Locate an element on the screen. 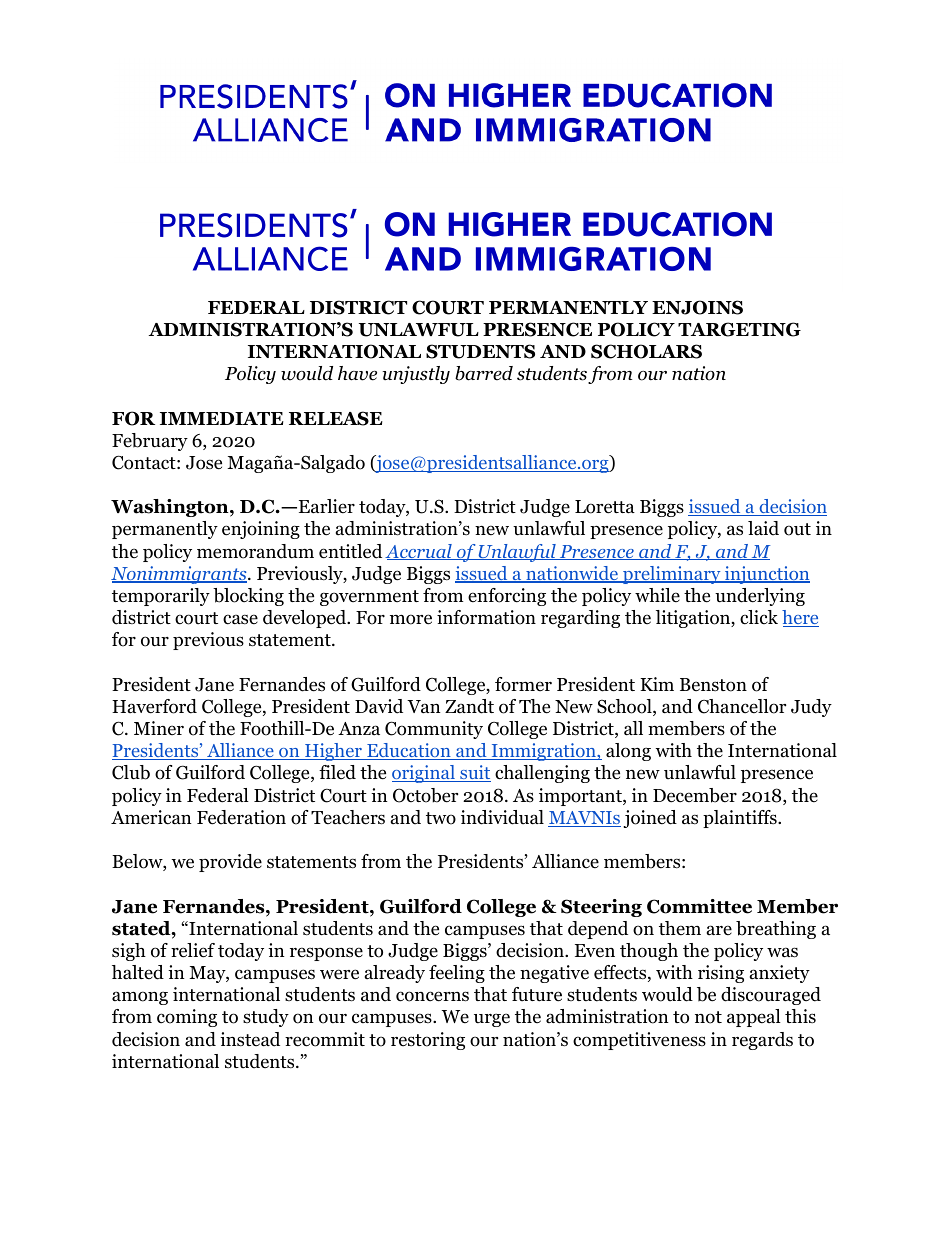 This screenshot has width=952, height=1233. barred is located at coordinates (484, 373).
